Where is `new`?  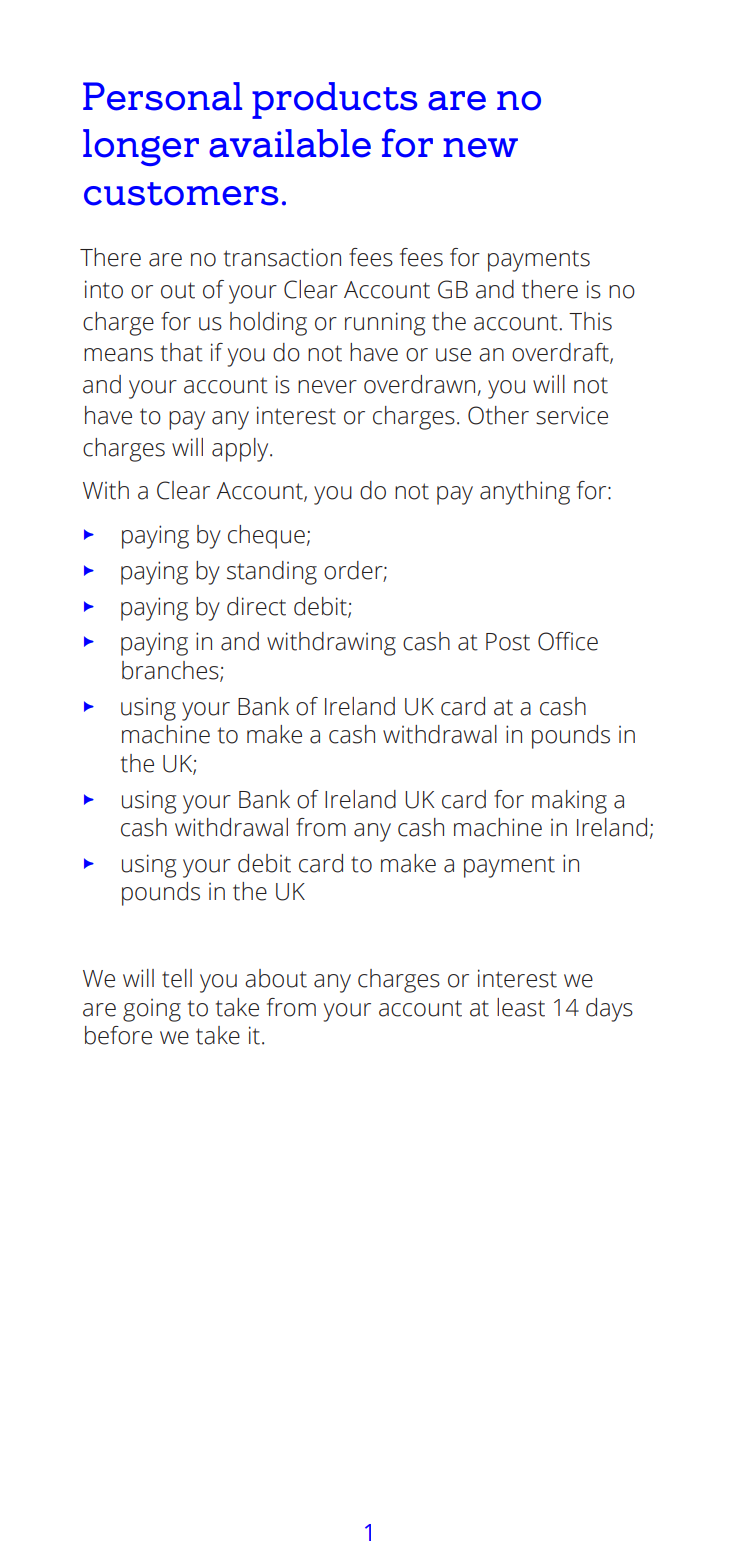 new is located at coordinates (480, 148).
